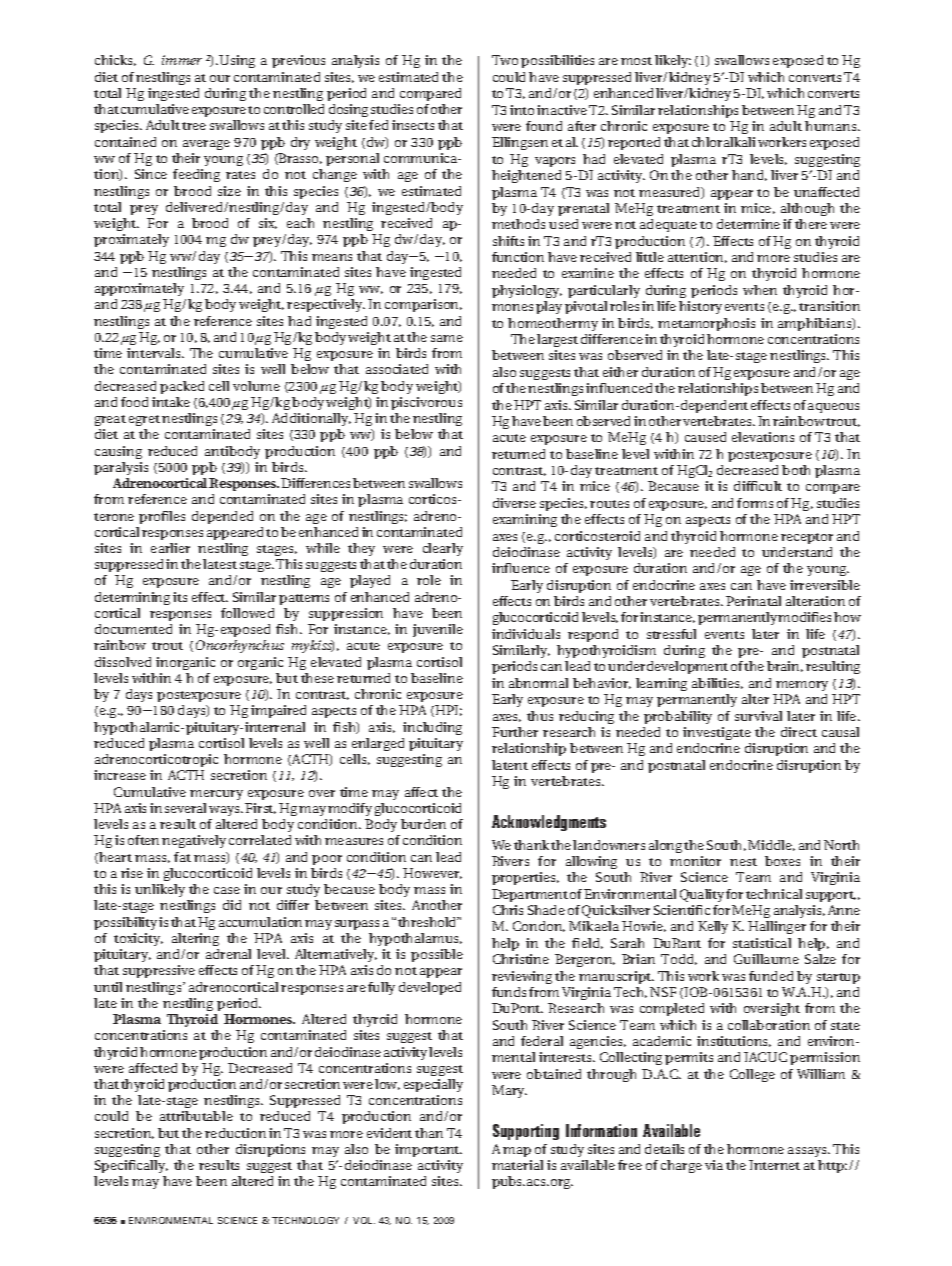 This image has height=1266, width=952. I want to click on juvenile, so click(438, 630).
